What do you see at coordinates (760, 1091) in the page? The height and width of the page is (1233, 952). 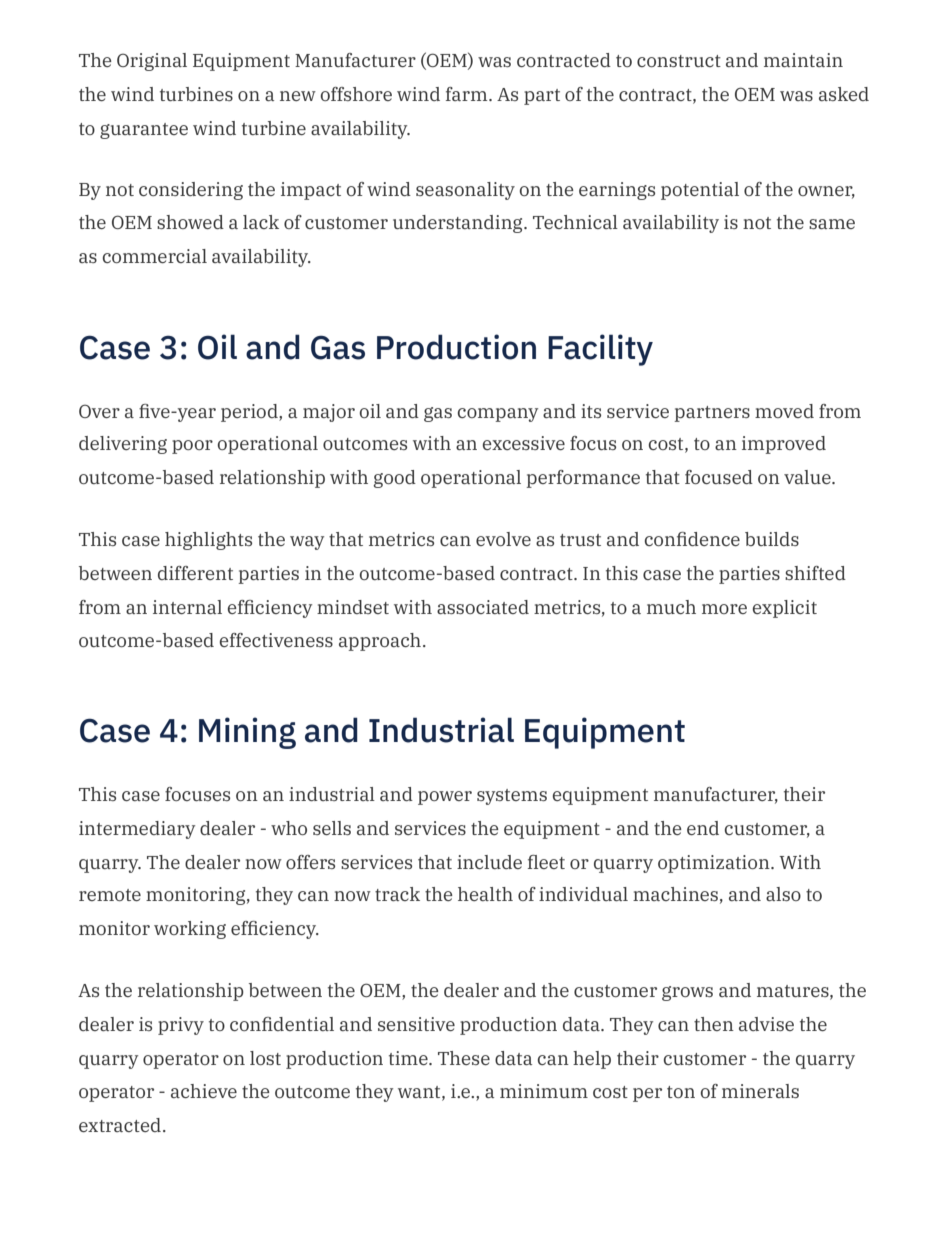 I see `minerals` at bounding box center [760, 1091].
